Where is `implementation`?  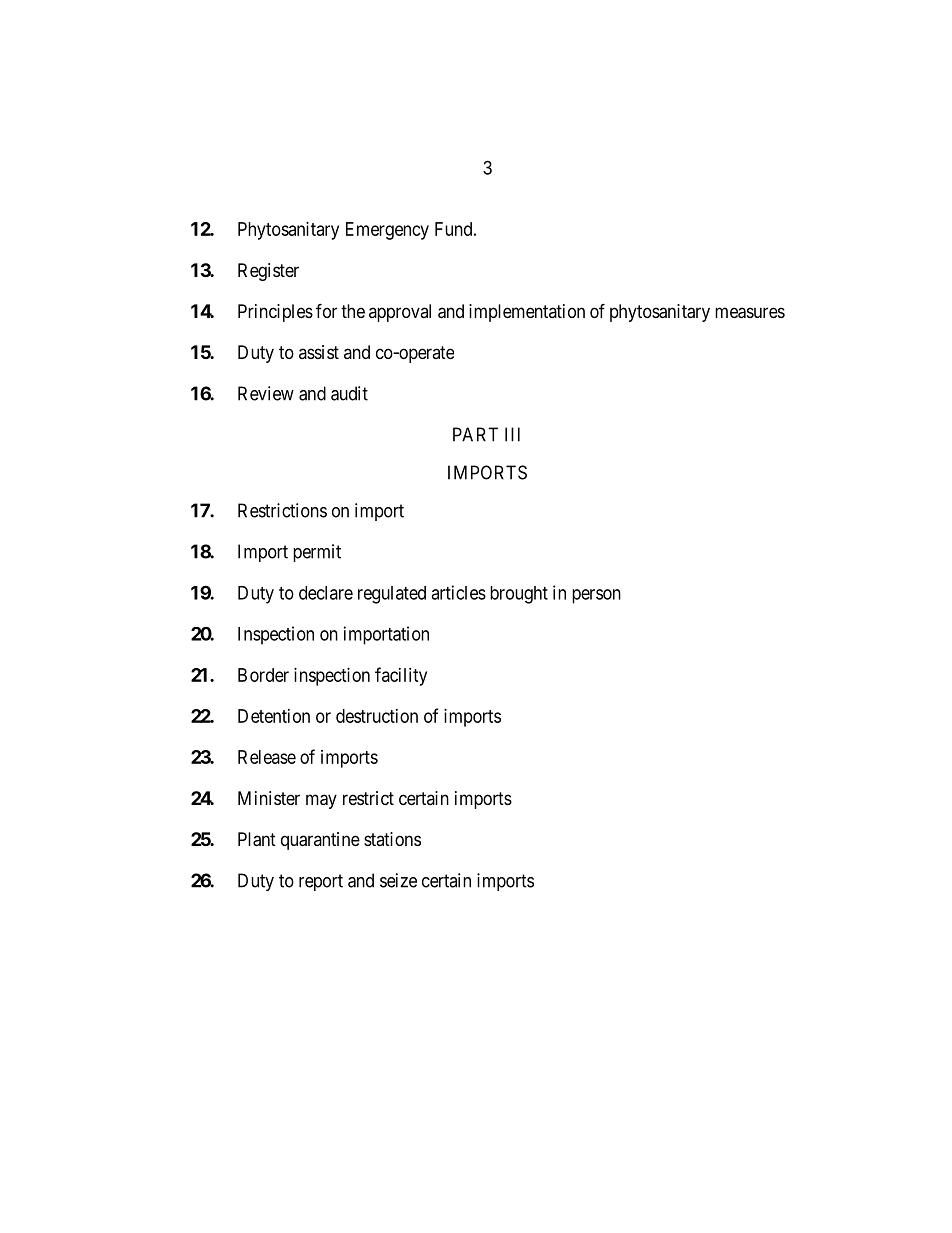 implementation is located at coordinates (527, 313).
